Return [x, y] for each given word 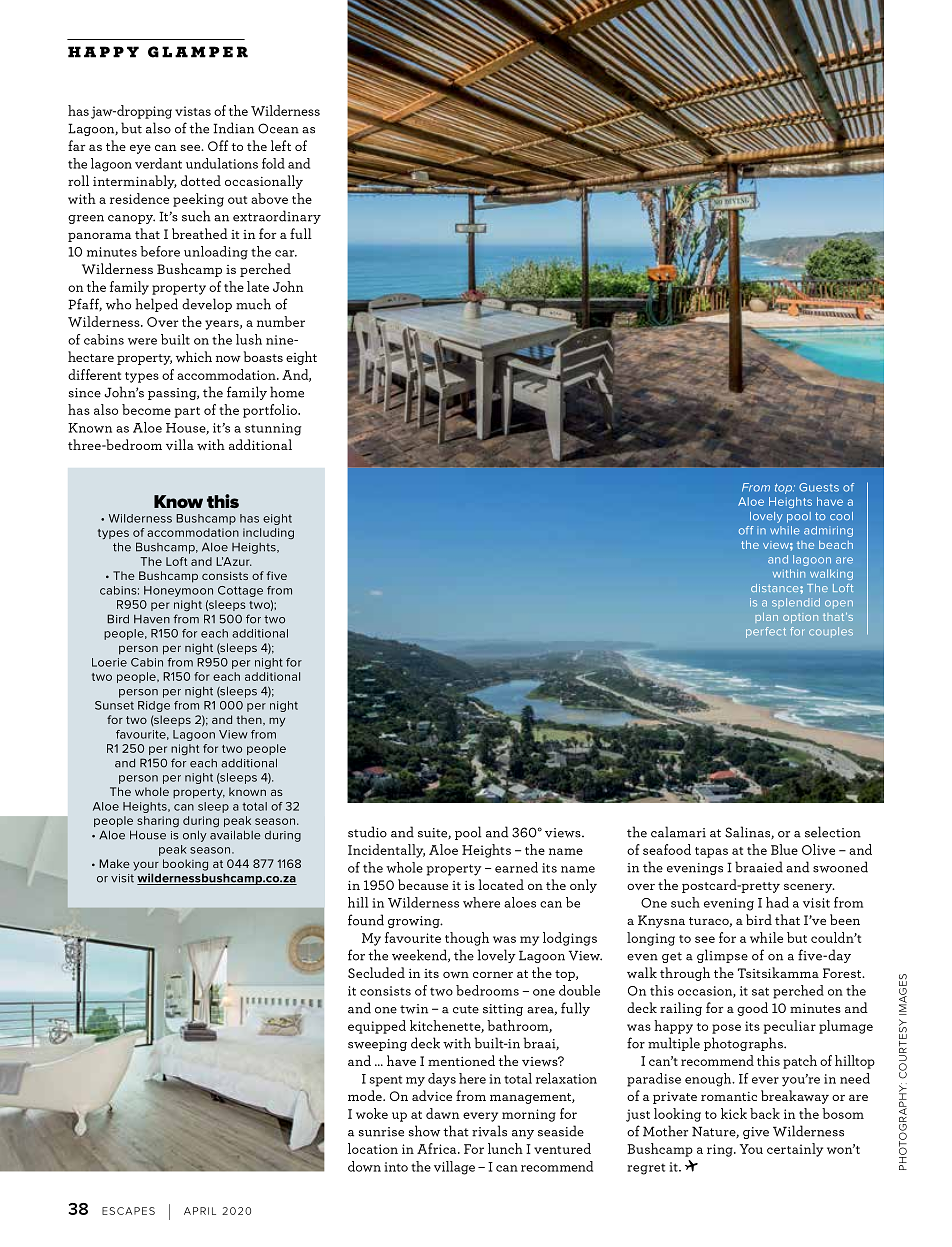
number [281, 321]
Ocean [278, 128]
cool [841, 516]
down [364, 1166]
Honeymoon [178, 591]
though [467, 939]
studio [367, 832]
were [142, 341]
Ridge [154, 706]
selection [833, 832]
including [268, 533]
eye [140, 149]
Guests [819, 487]
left [281, 145]
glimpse [722, 956]
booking [185, 865]
